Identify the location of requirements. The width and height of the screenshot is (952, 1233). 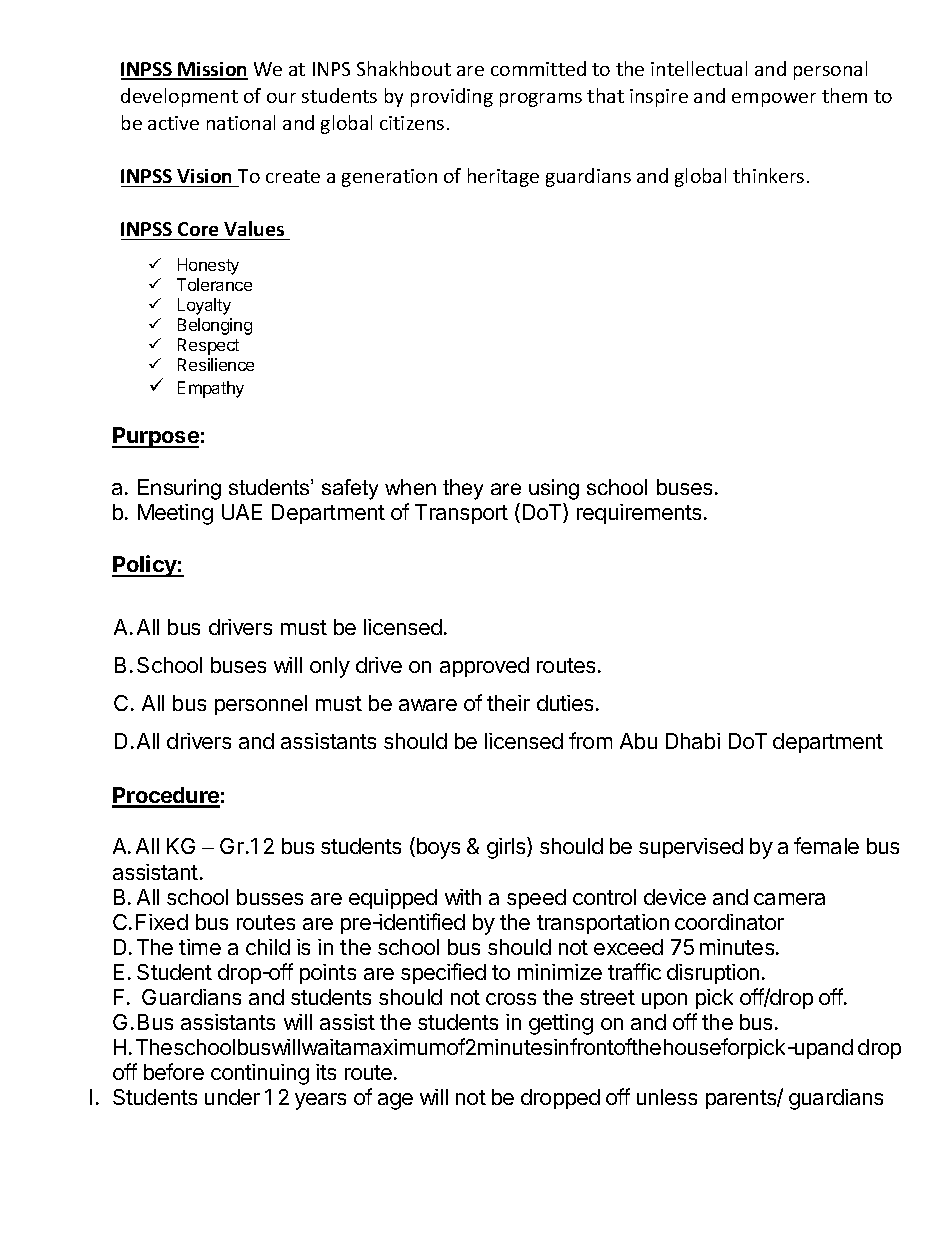
(639, 514).
